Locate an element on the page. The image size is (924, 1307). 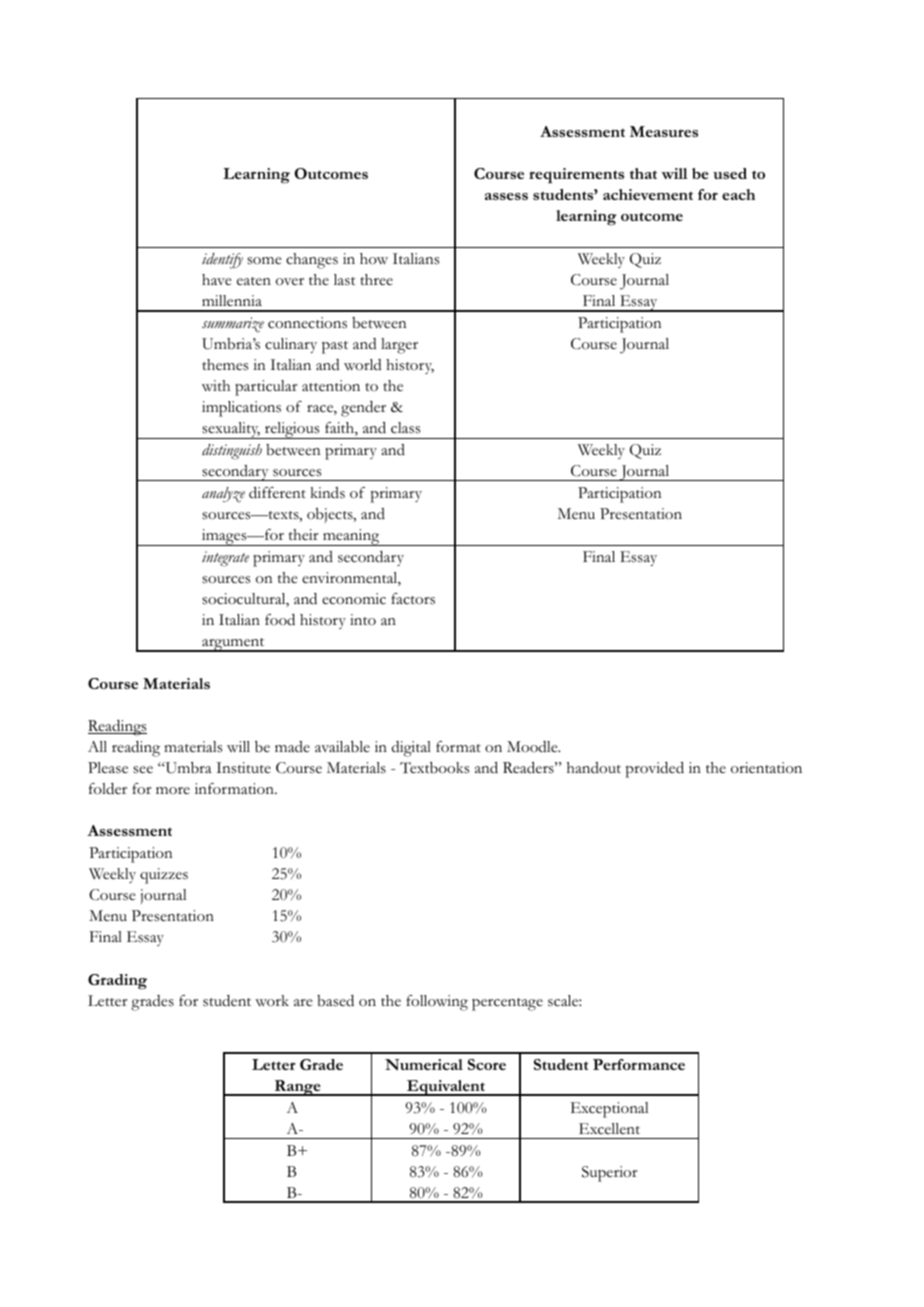
argument is located at coordinates (233, 645).
